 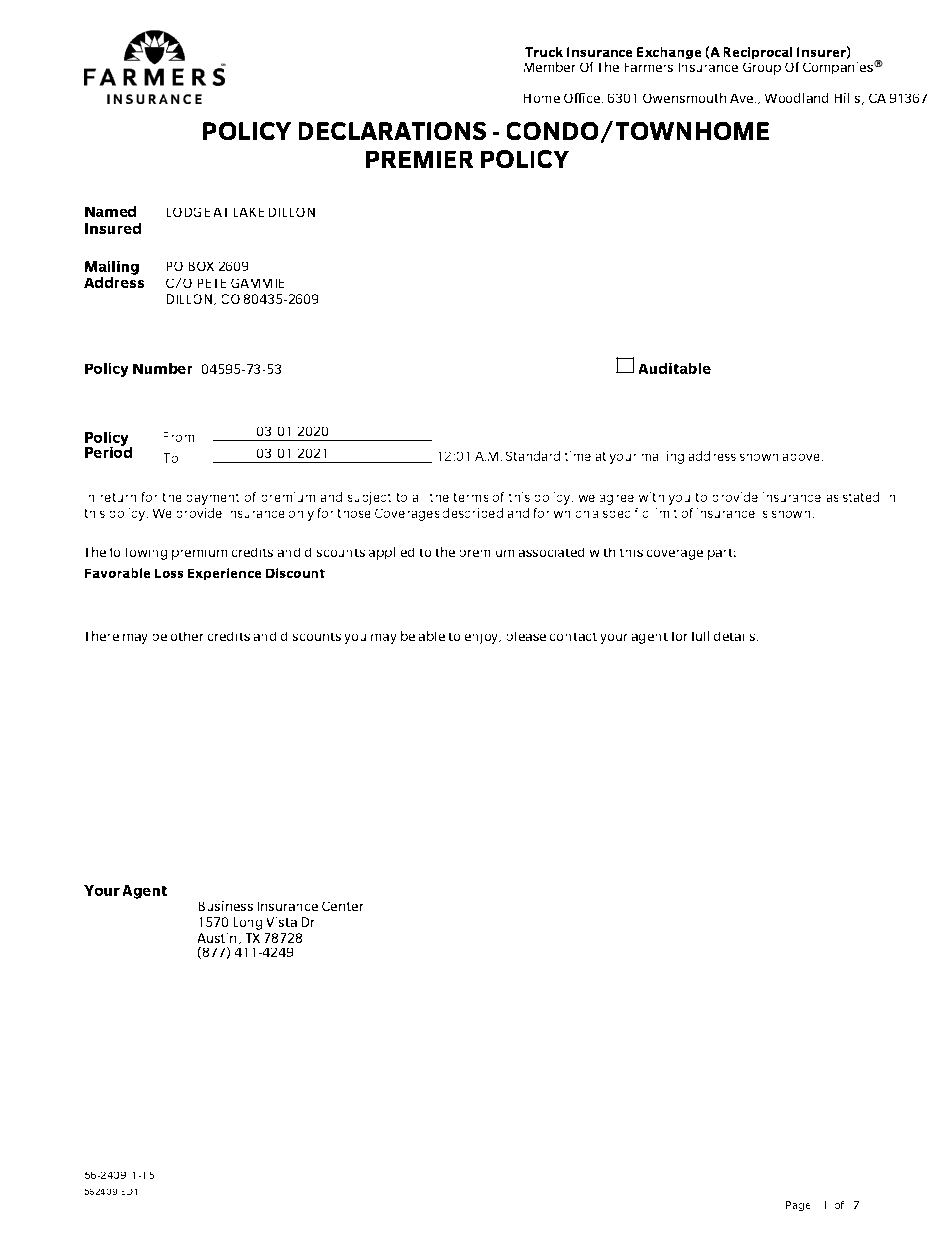 I want to click on Business, so click(x=226, y=906).
